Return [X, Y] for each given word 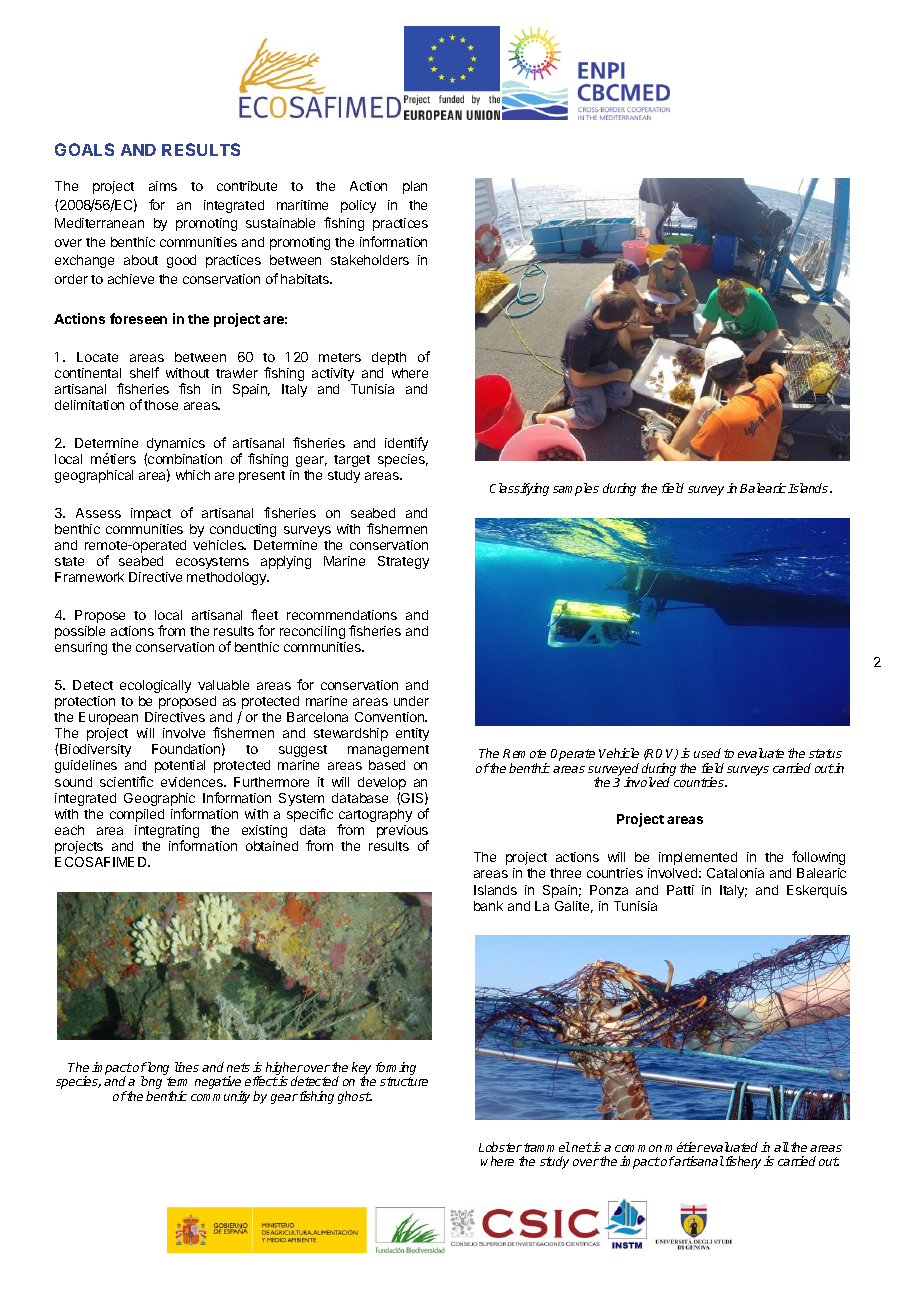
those [161, 405]
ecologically [155, 686]
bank [488, 906]
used [707, 753]
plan [415, 187]
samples [576, 489]
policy [358, 206]
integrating [167, 833]
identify [406, 444]
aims [163, 186]
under [411, 701]
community [220, 1097]
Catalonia [735, 873]
